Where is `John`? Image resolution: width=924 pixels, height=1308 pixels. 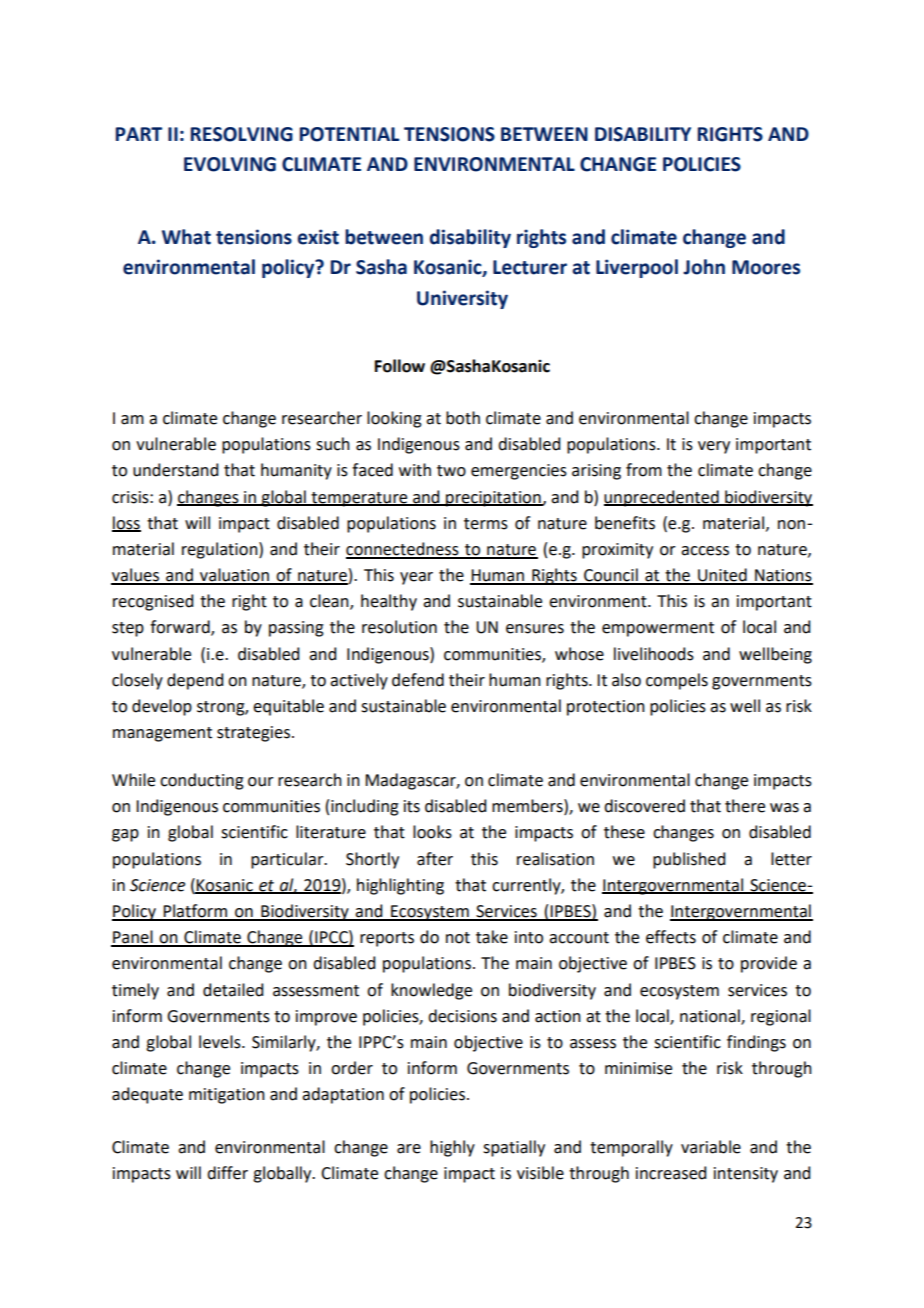
John is located at coordinates (704, 267).
